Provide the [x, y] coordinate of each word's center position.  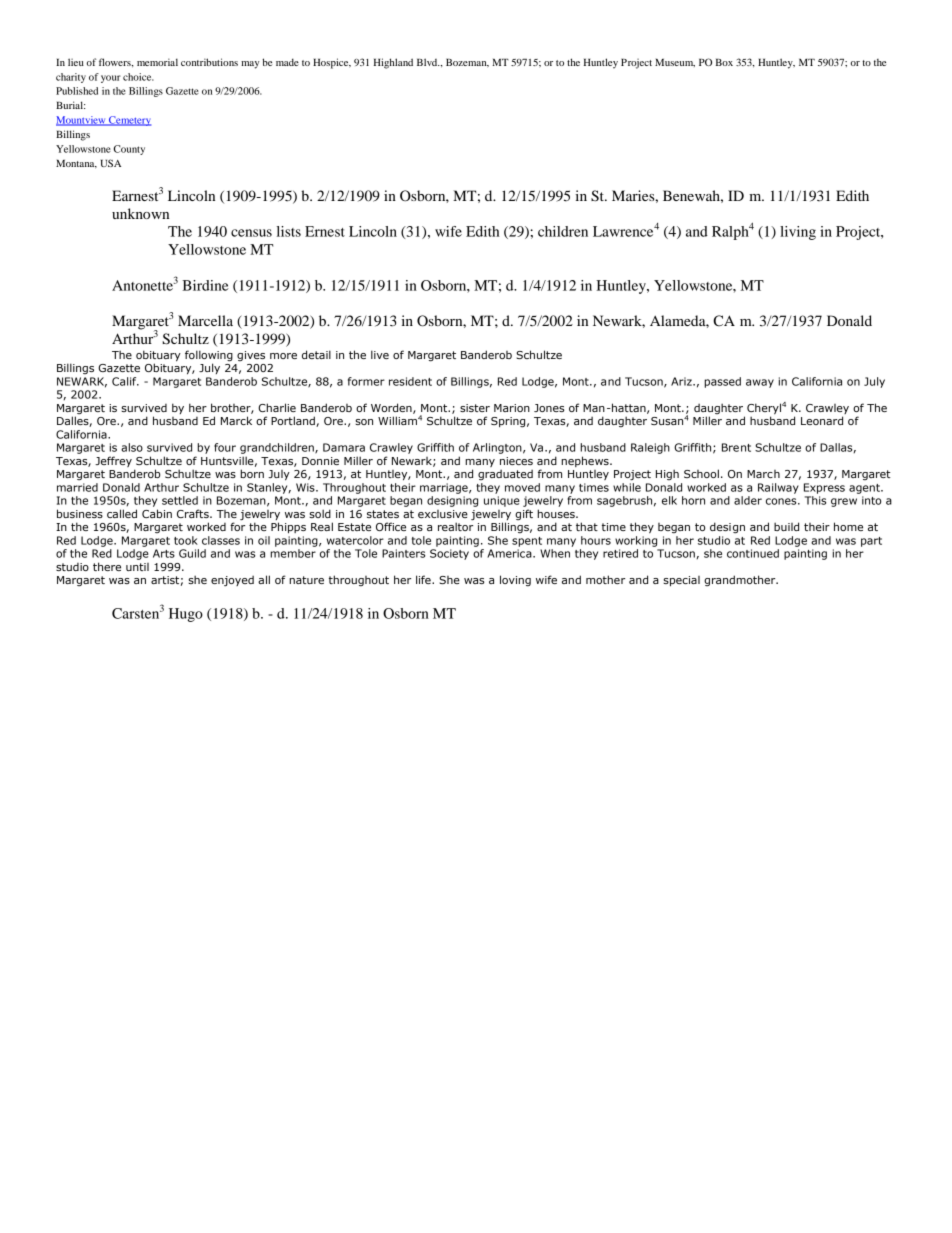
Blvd [428, 62]
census [251, 233]
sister [475, 408]
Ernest [325, 231]
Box [724, 62]
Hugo [186, 615]
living [798, 233]
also [132, 447]
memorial [157, 62]
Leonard [822, 420]
